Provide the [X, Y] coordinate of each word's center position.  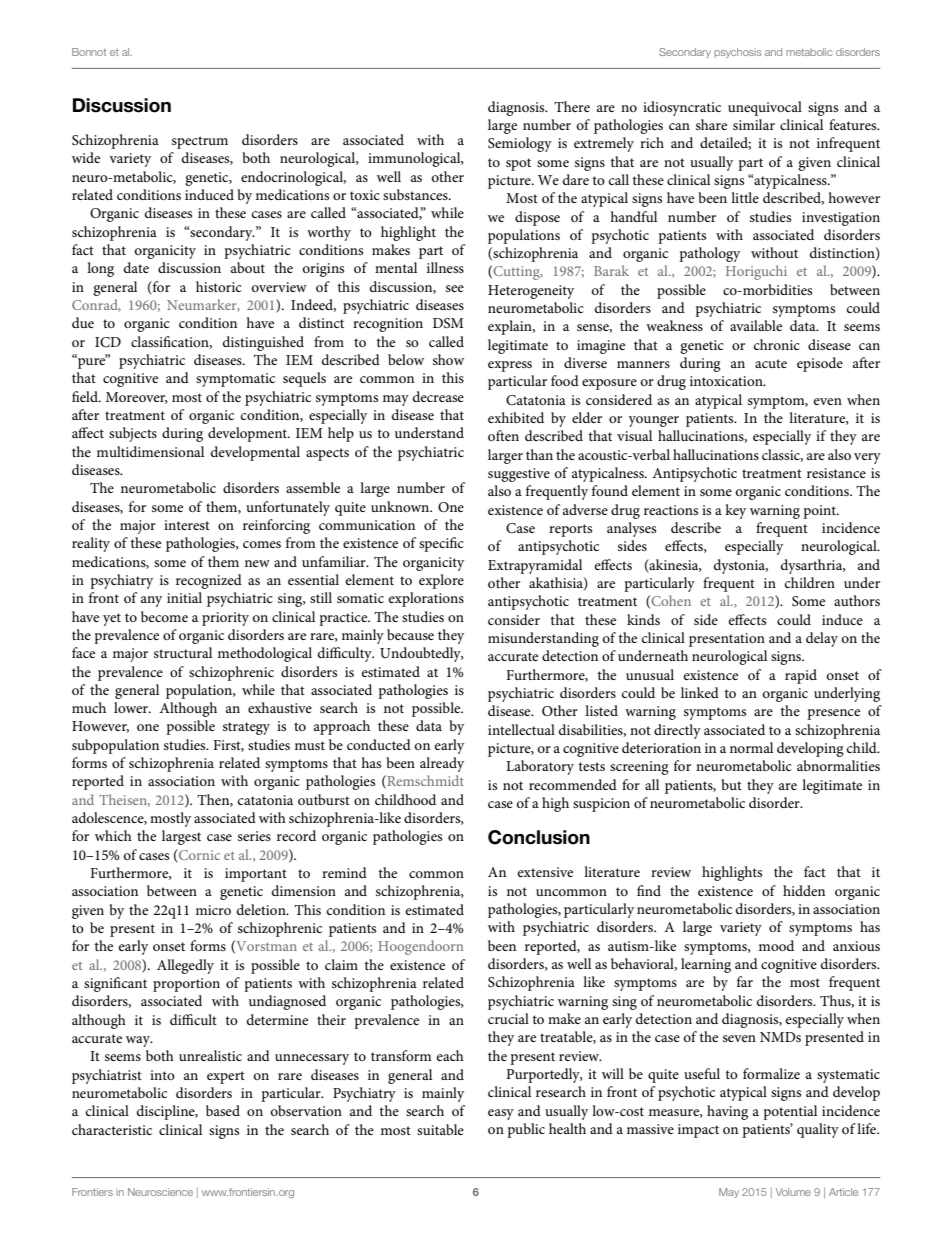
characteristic [112, 1129]
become [164, 616]
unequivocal [765, 108]
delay [822, 639]
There [572, 106]
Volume [793, 1192]
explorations [426, 599]
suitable [440, 1129]
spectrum [200, 142]
